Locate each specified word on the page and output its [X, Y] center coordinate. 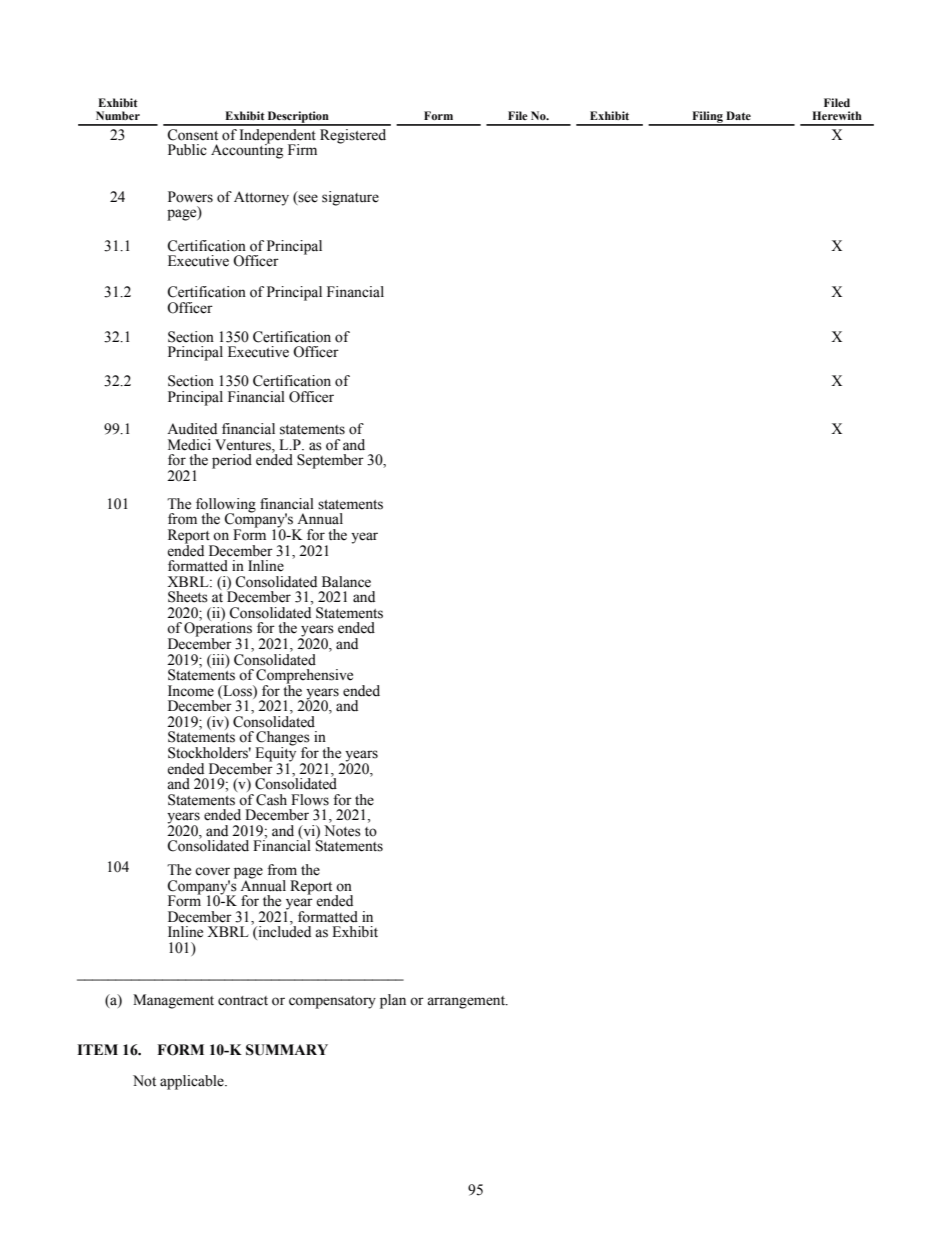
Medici [189, 445]
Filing [707, 118]
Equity [274, 754]
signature [350, 198]
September [330, 461]
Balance [346, 582]
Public [187, 150]
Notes [342, 831]
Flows [310, 800]
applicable [193, 1082]
